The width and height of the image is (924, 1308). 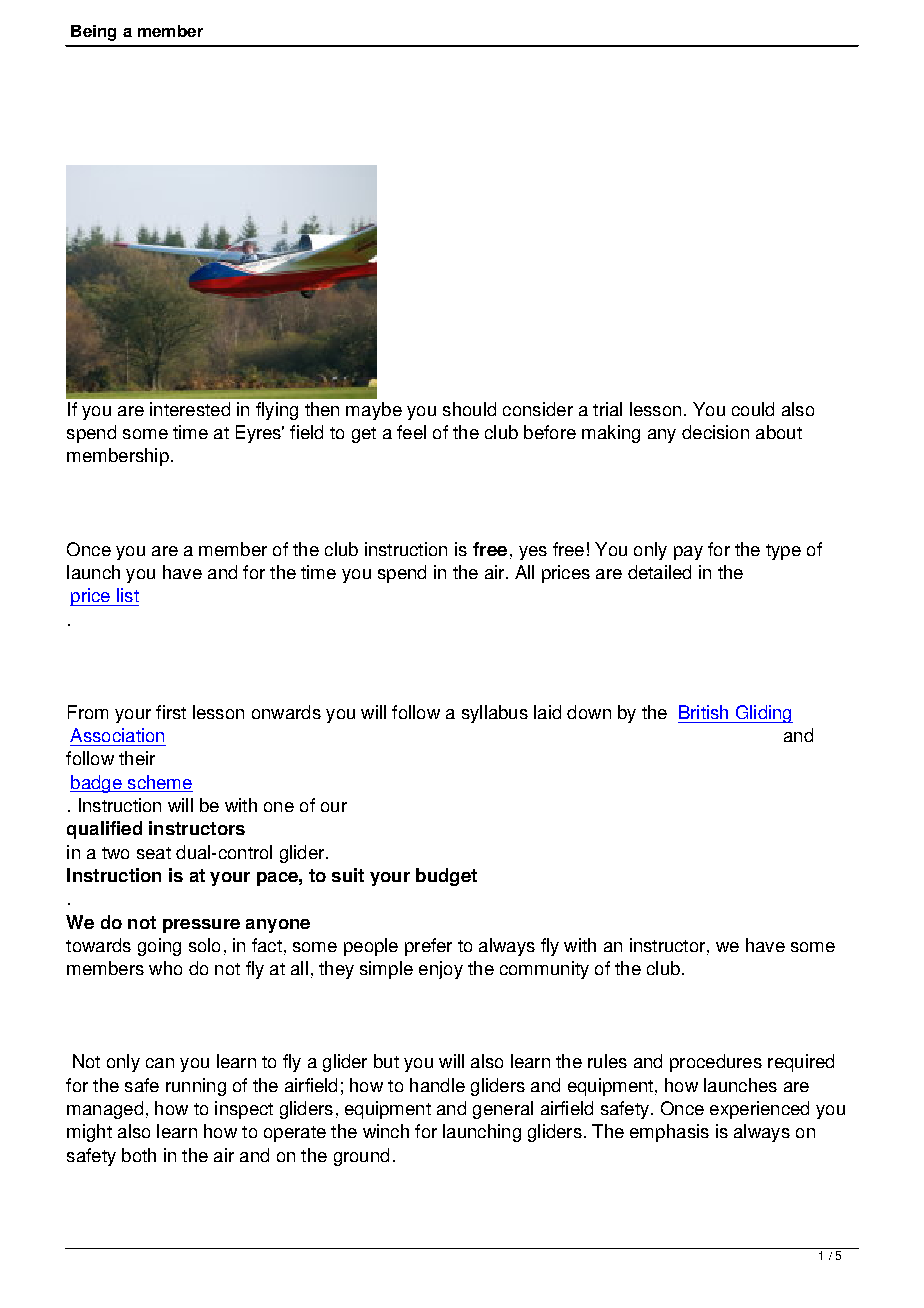 What do you see at coordinates (469, 409) in the image?
I see `should` at bounding box center [469, 409].
